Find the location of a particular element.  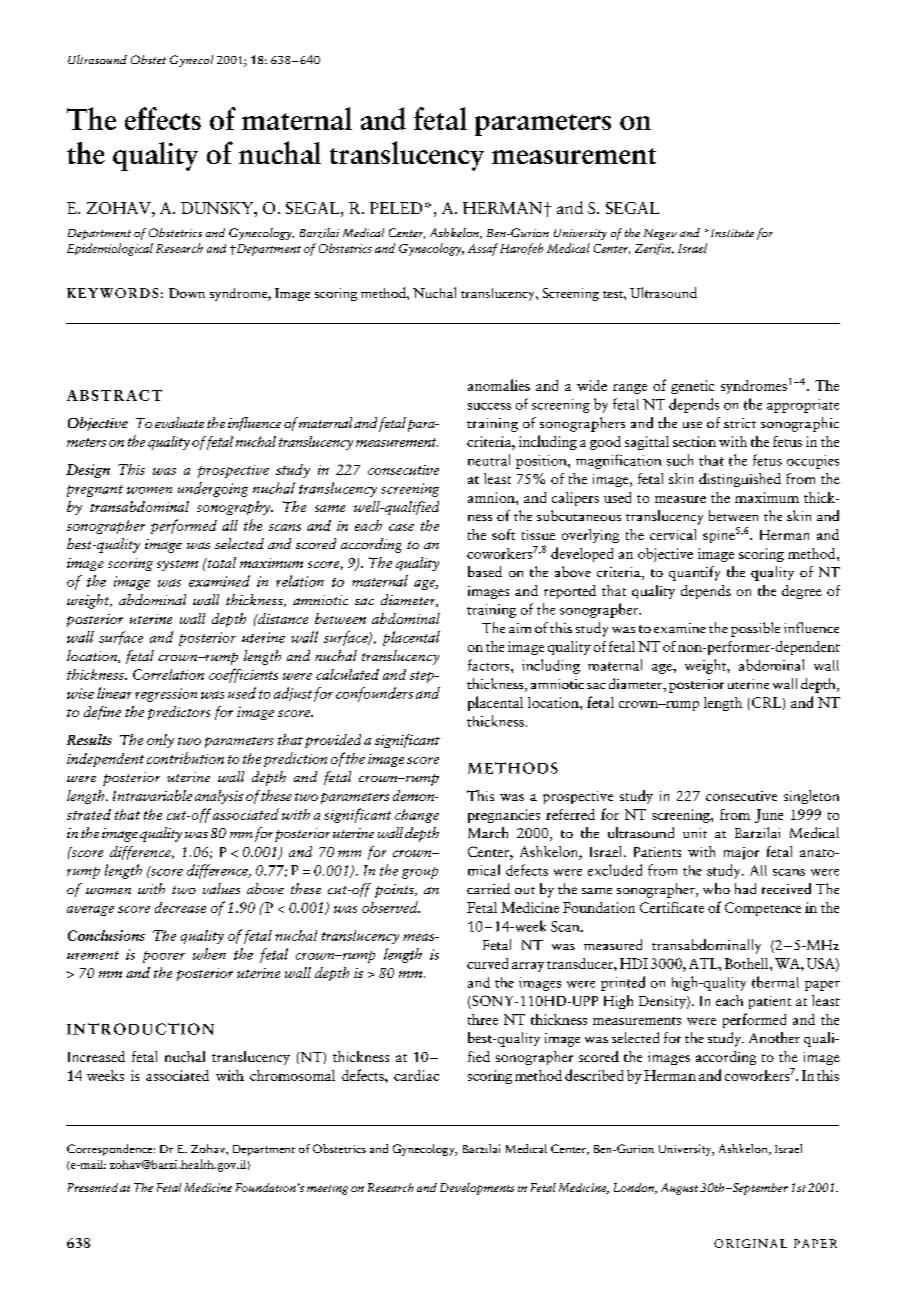

factors is located at coordinates (490, 665).
